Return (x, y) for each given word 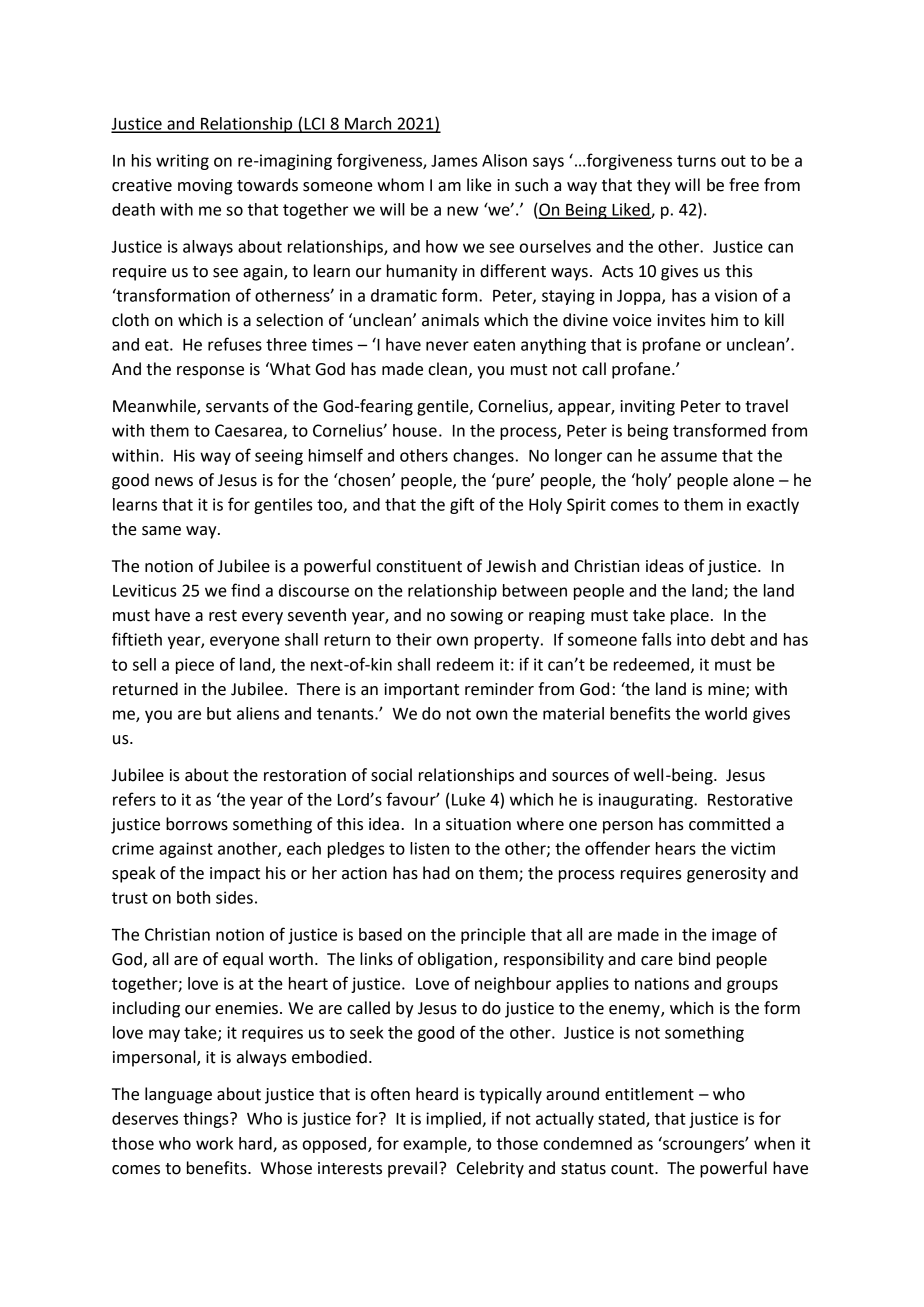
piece (195, 666)
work (214, 1143)
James (454, 161)
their (414, 639)
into (691, 639)
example (436, 1145)
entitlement (649, 1094)
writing (182, 162)
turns (696, 161)
